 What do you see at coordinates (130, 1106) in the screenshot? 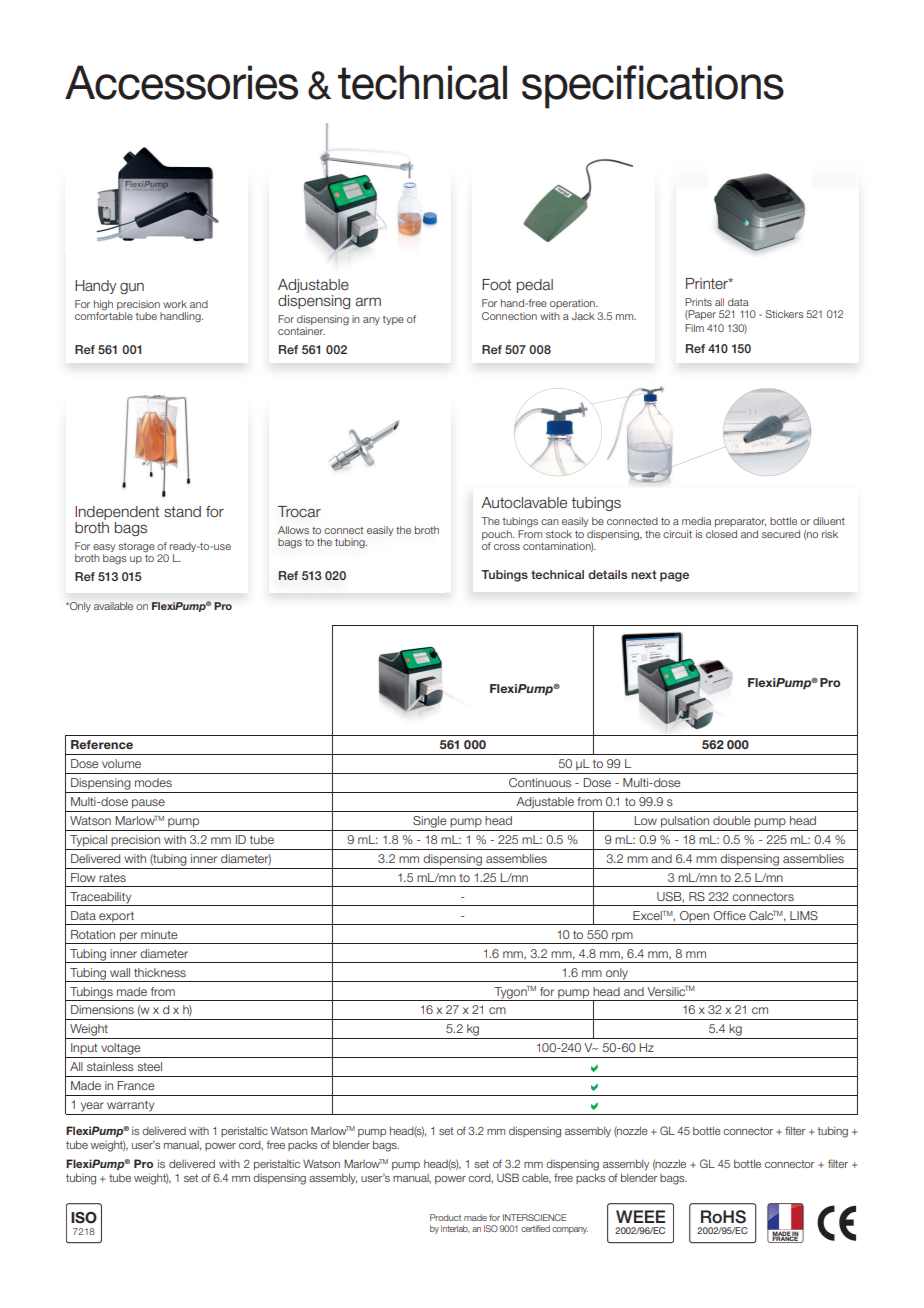
I see `warranty` at bounding box center [130, 1106].
